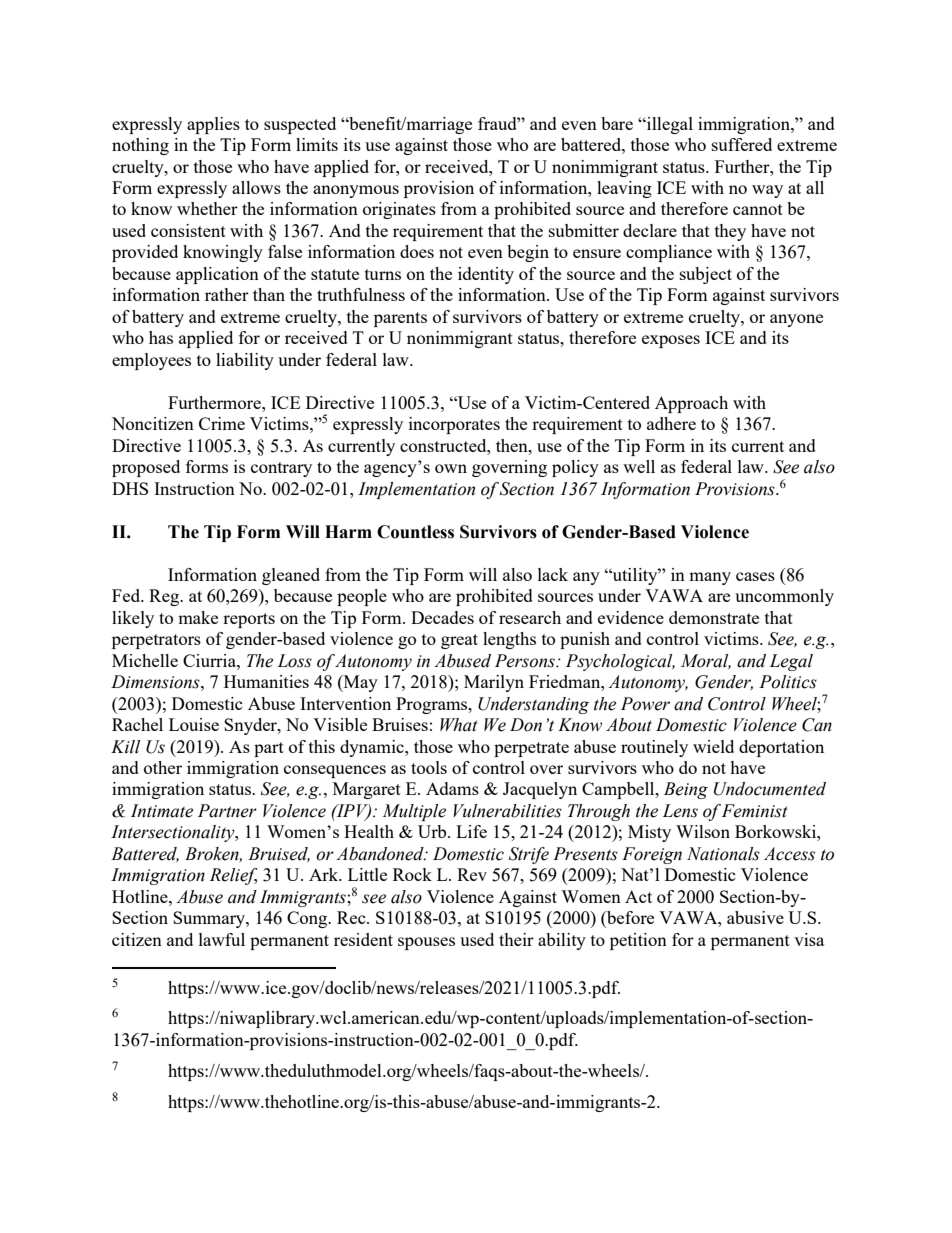  What do you see at coordinates (742, 144) in the page?
I see `suffered` at bounding box center [742, 144].
